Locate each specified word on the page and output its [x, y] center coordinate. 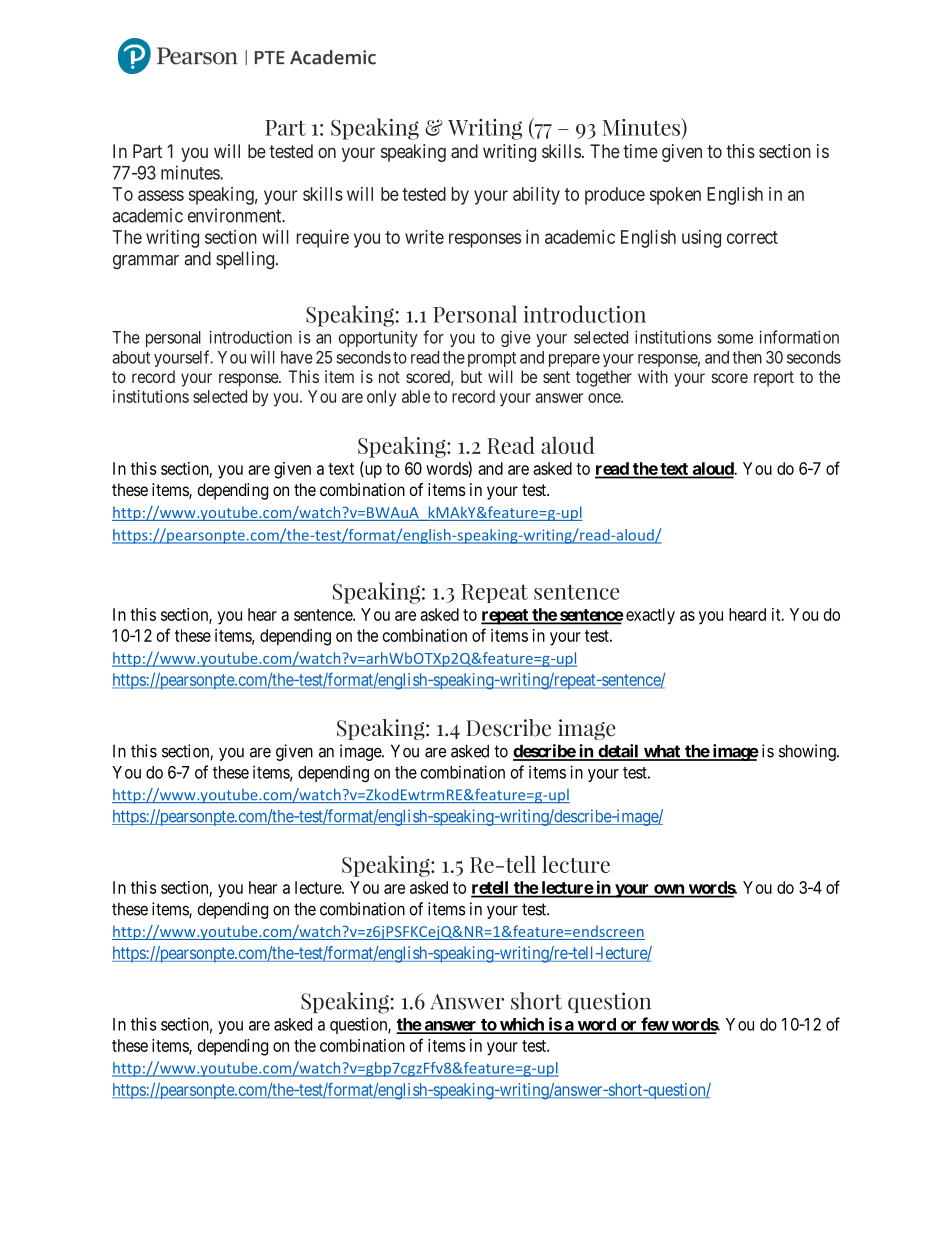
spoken [675, 196]
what [662, 752]
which [522, 1025]
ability [536, 196]
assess [161, 195]
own [669, 890]
